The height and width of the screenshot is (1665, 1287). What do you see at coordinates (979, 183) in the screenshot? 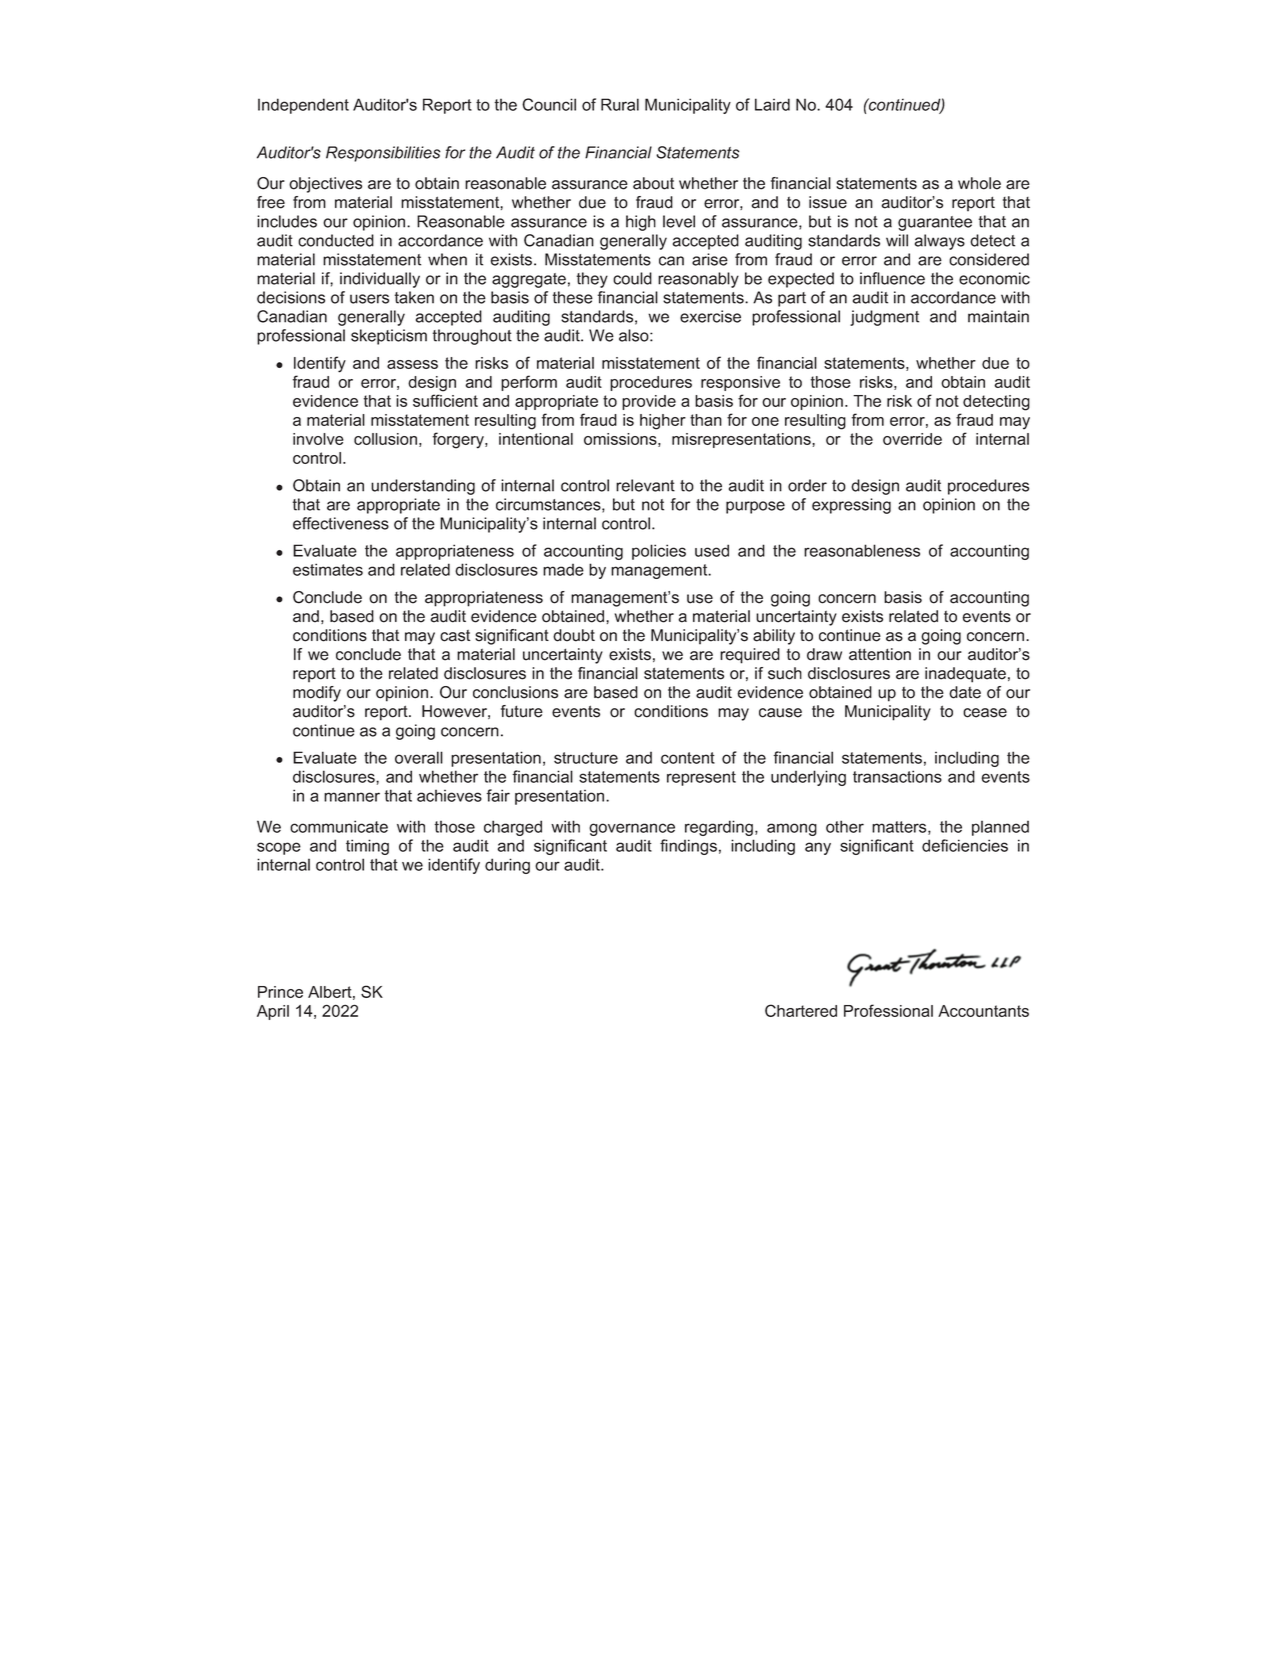
I see `whole` at bounding box center [979, 183].
